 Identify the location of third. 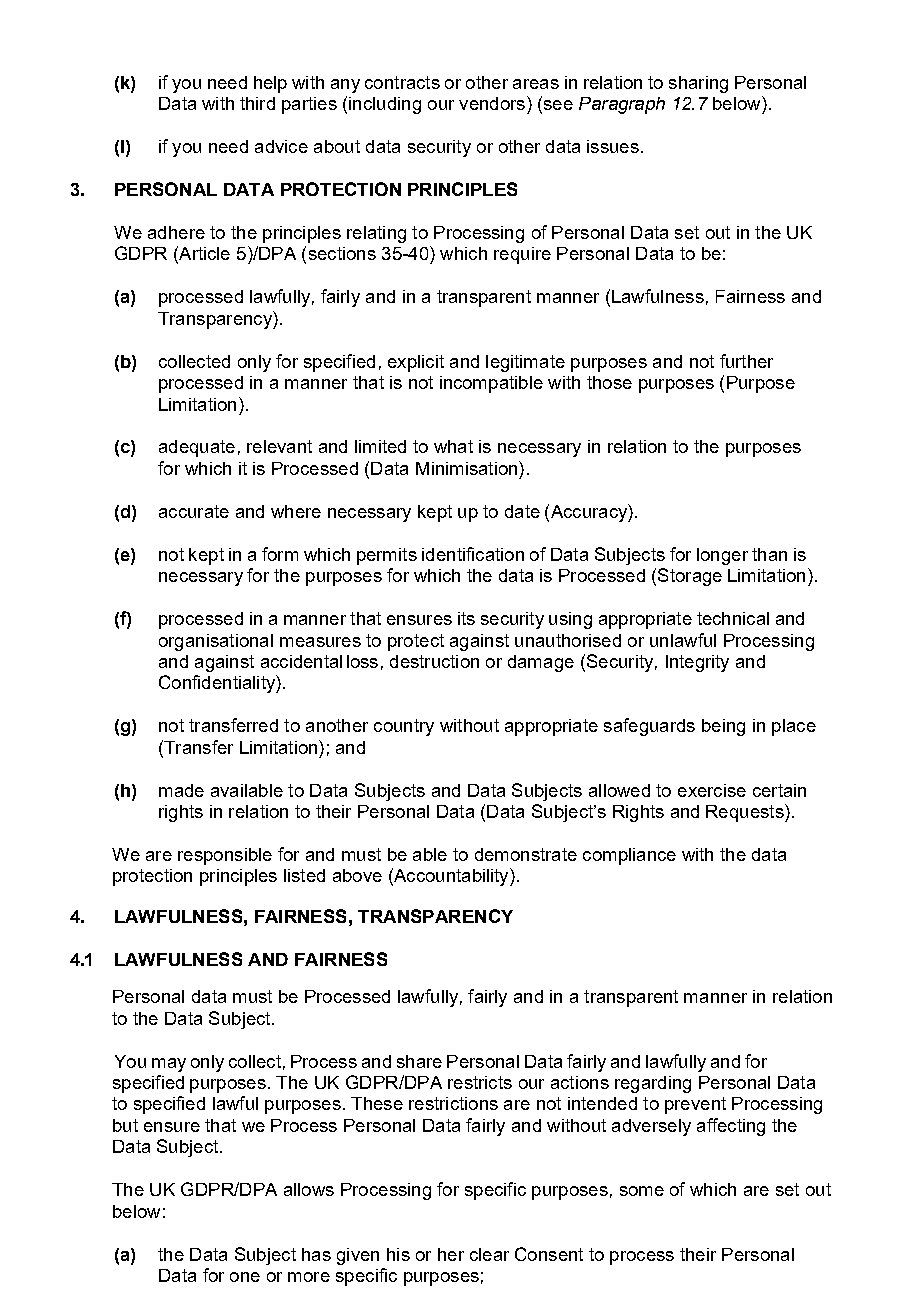
(257, 103).
